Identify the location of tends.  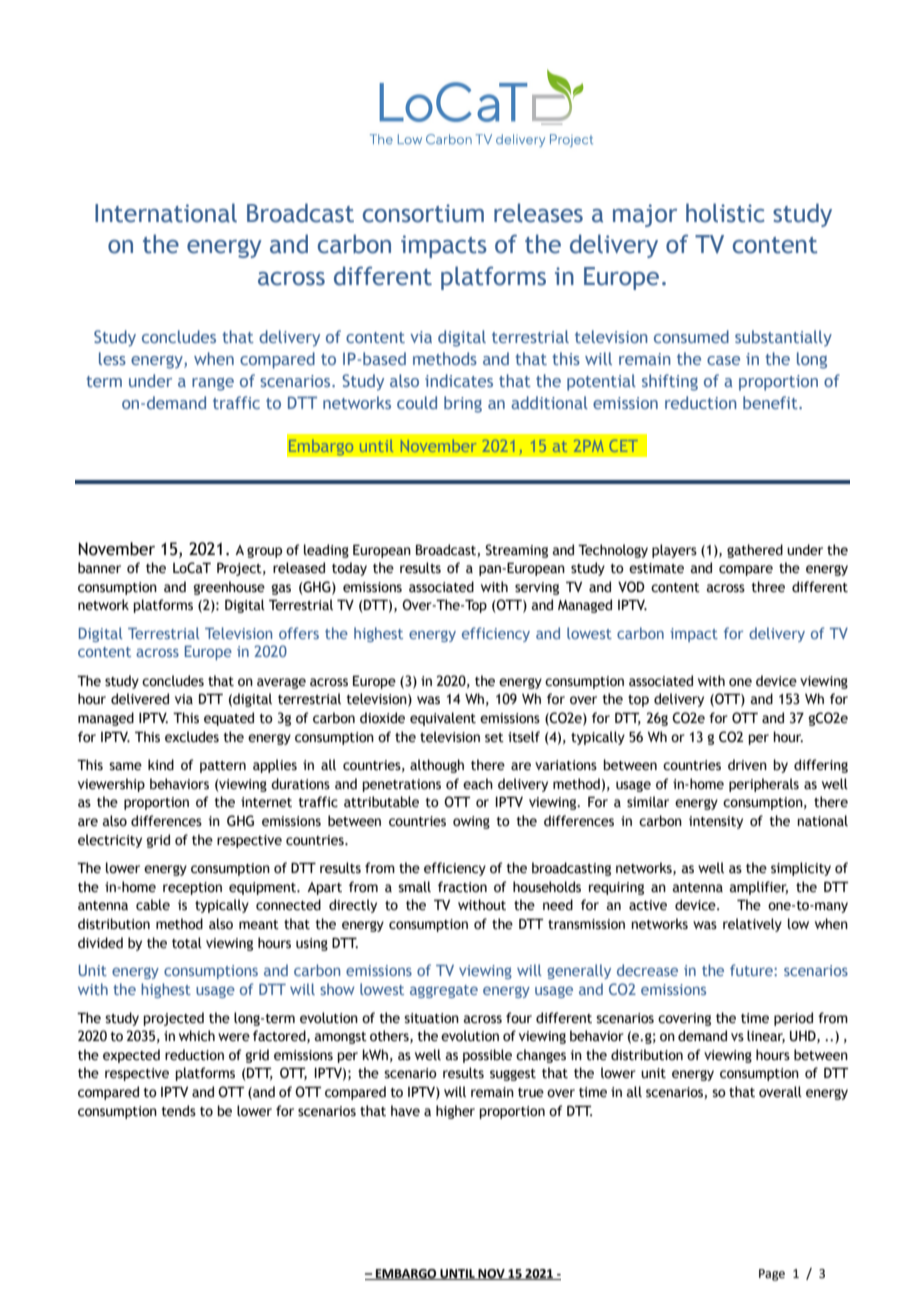
(179, 1111).
